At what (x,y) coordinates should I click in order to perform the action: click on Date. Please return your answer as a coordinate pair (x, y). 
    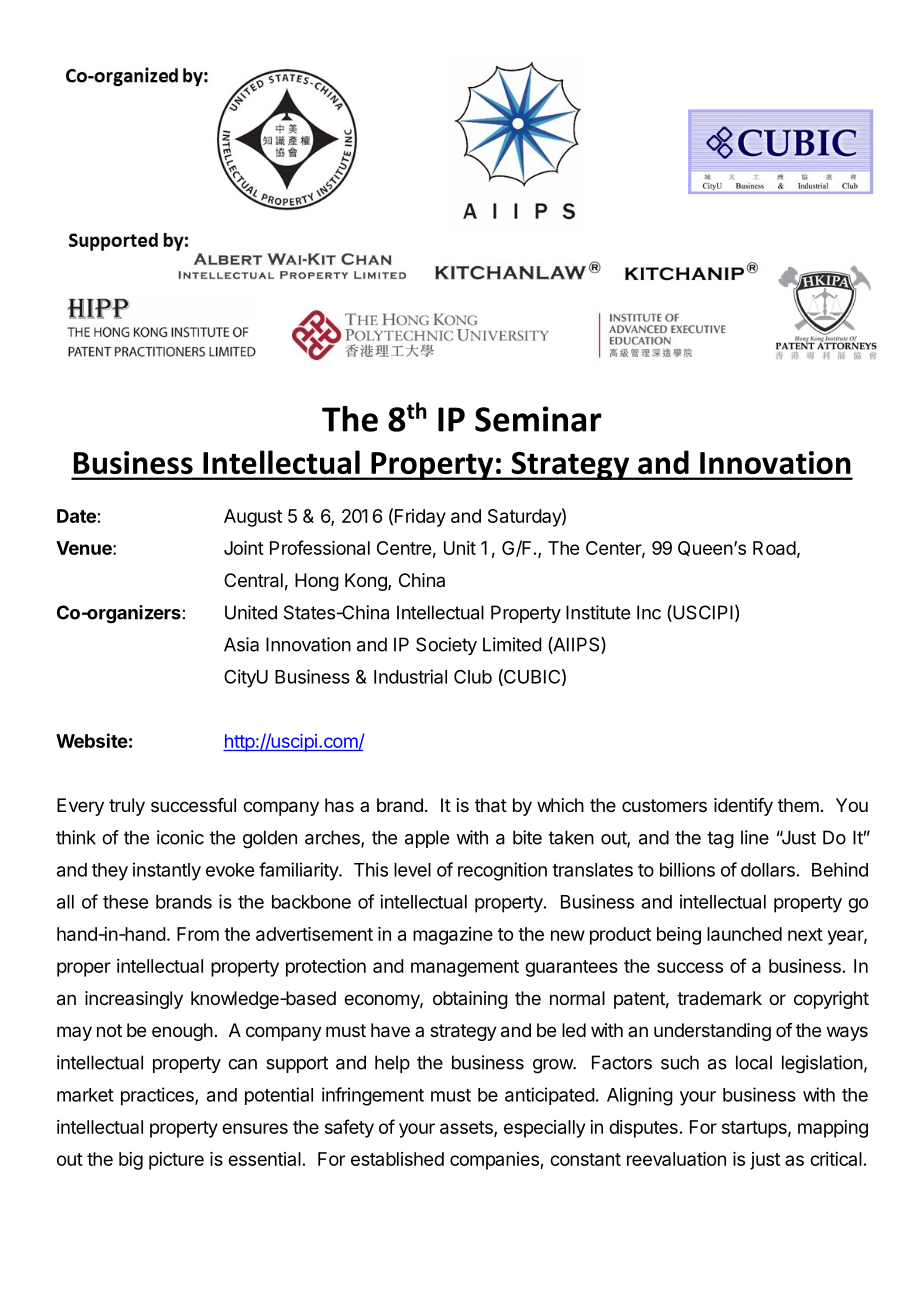
    Looking at the image, I should click on (76, 516).
